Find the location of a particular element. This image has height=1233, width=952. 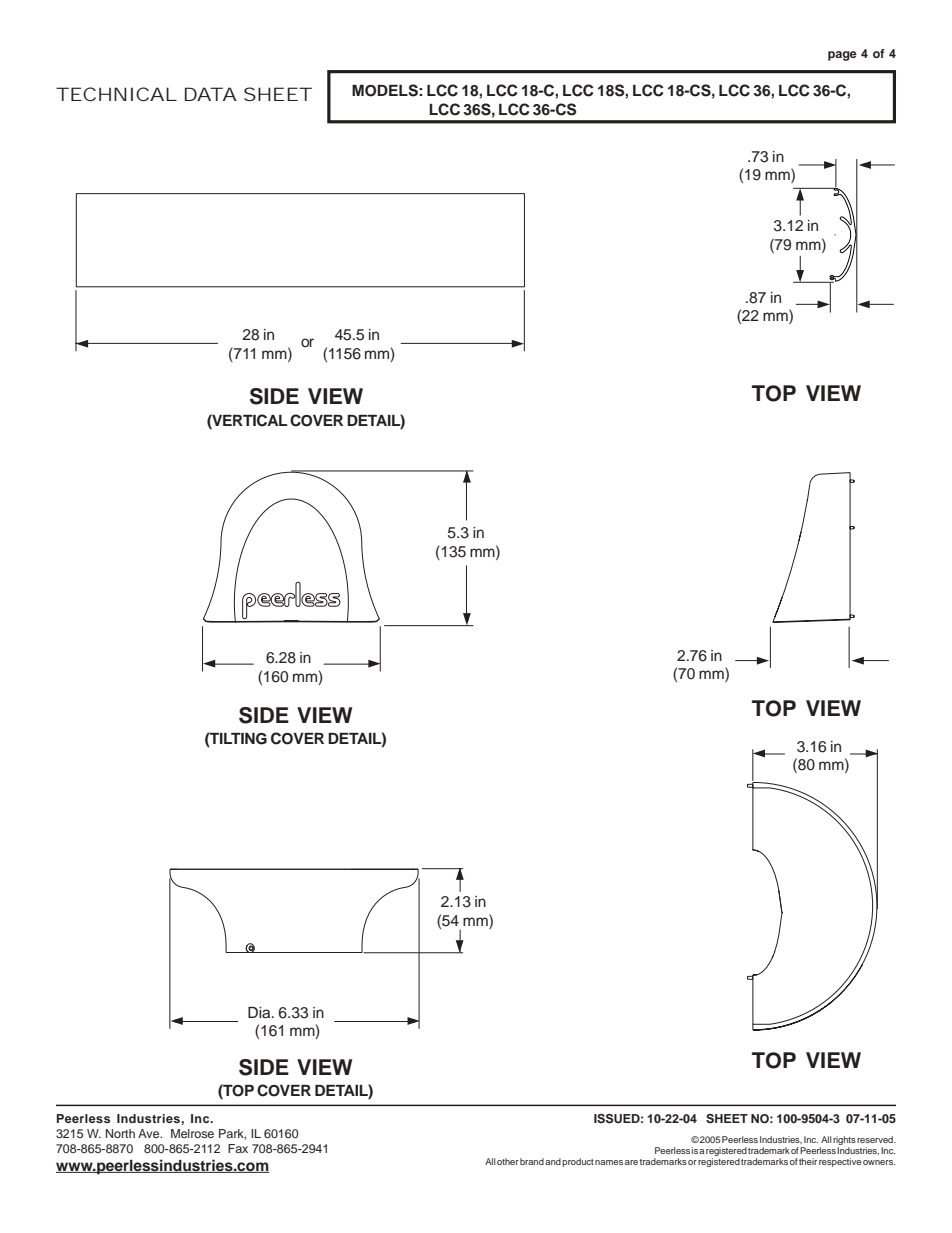

brand is located at coordinates (532, 1161).
